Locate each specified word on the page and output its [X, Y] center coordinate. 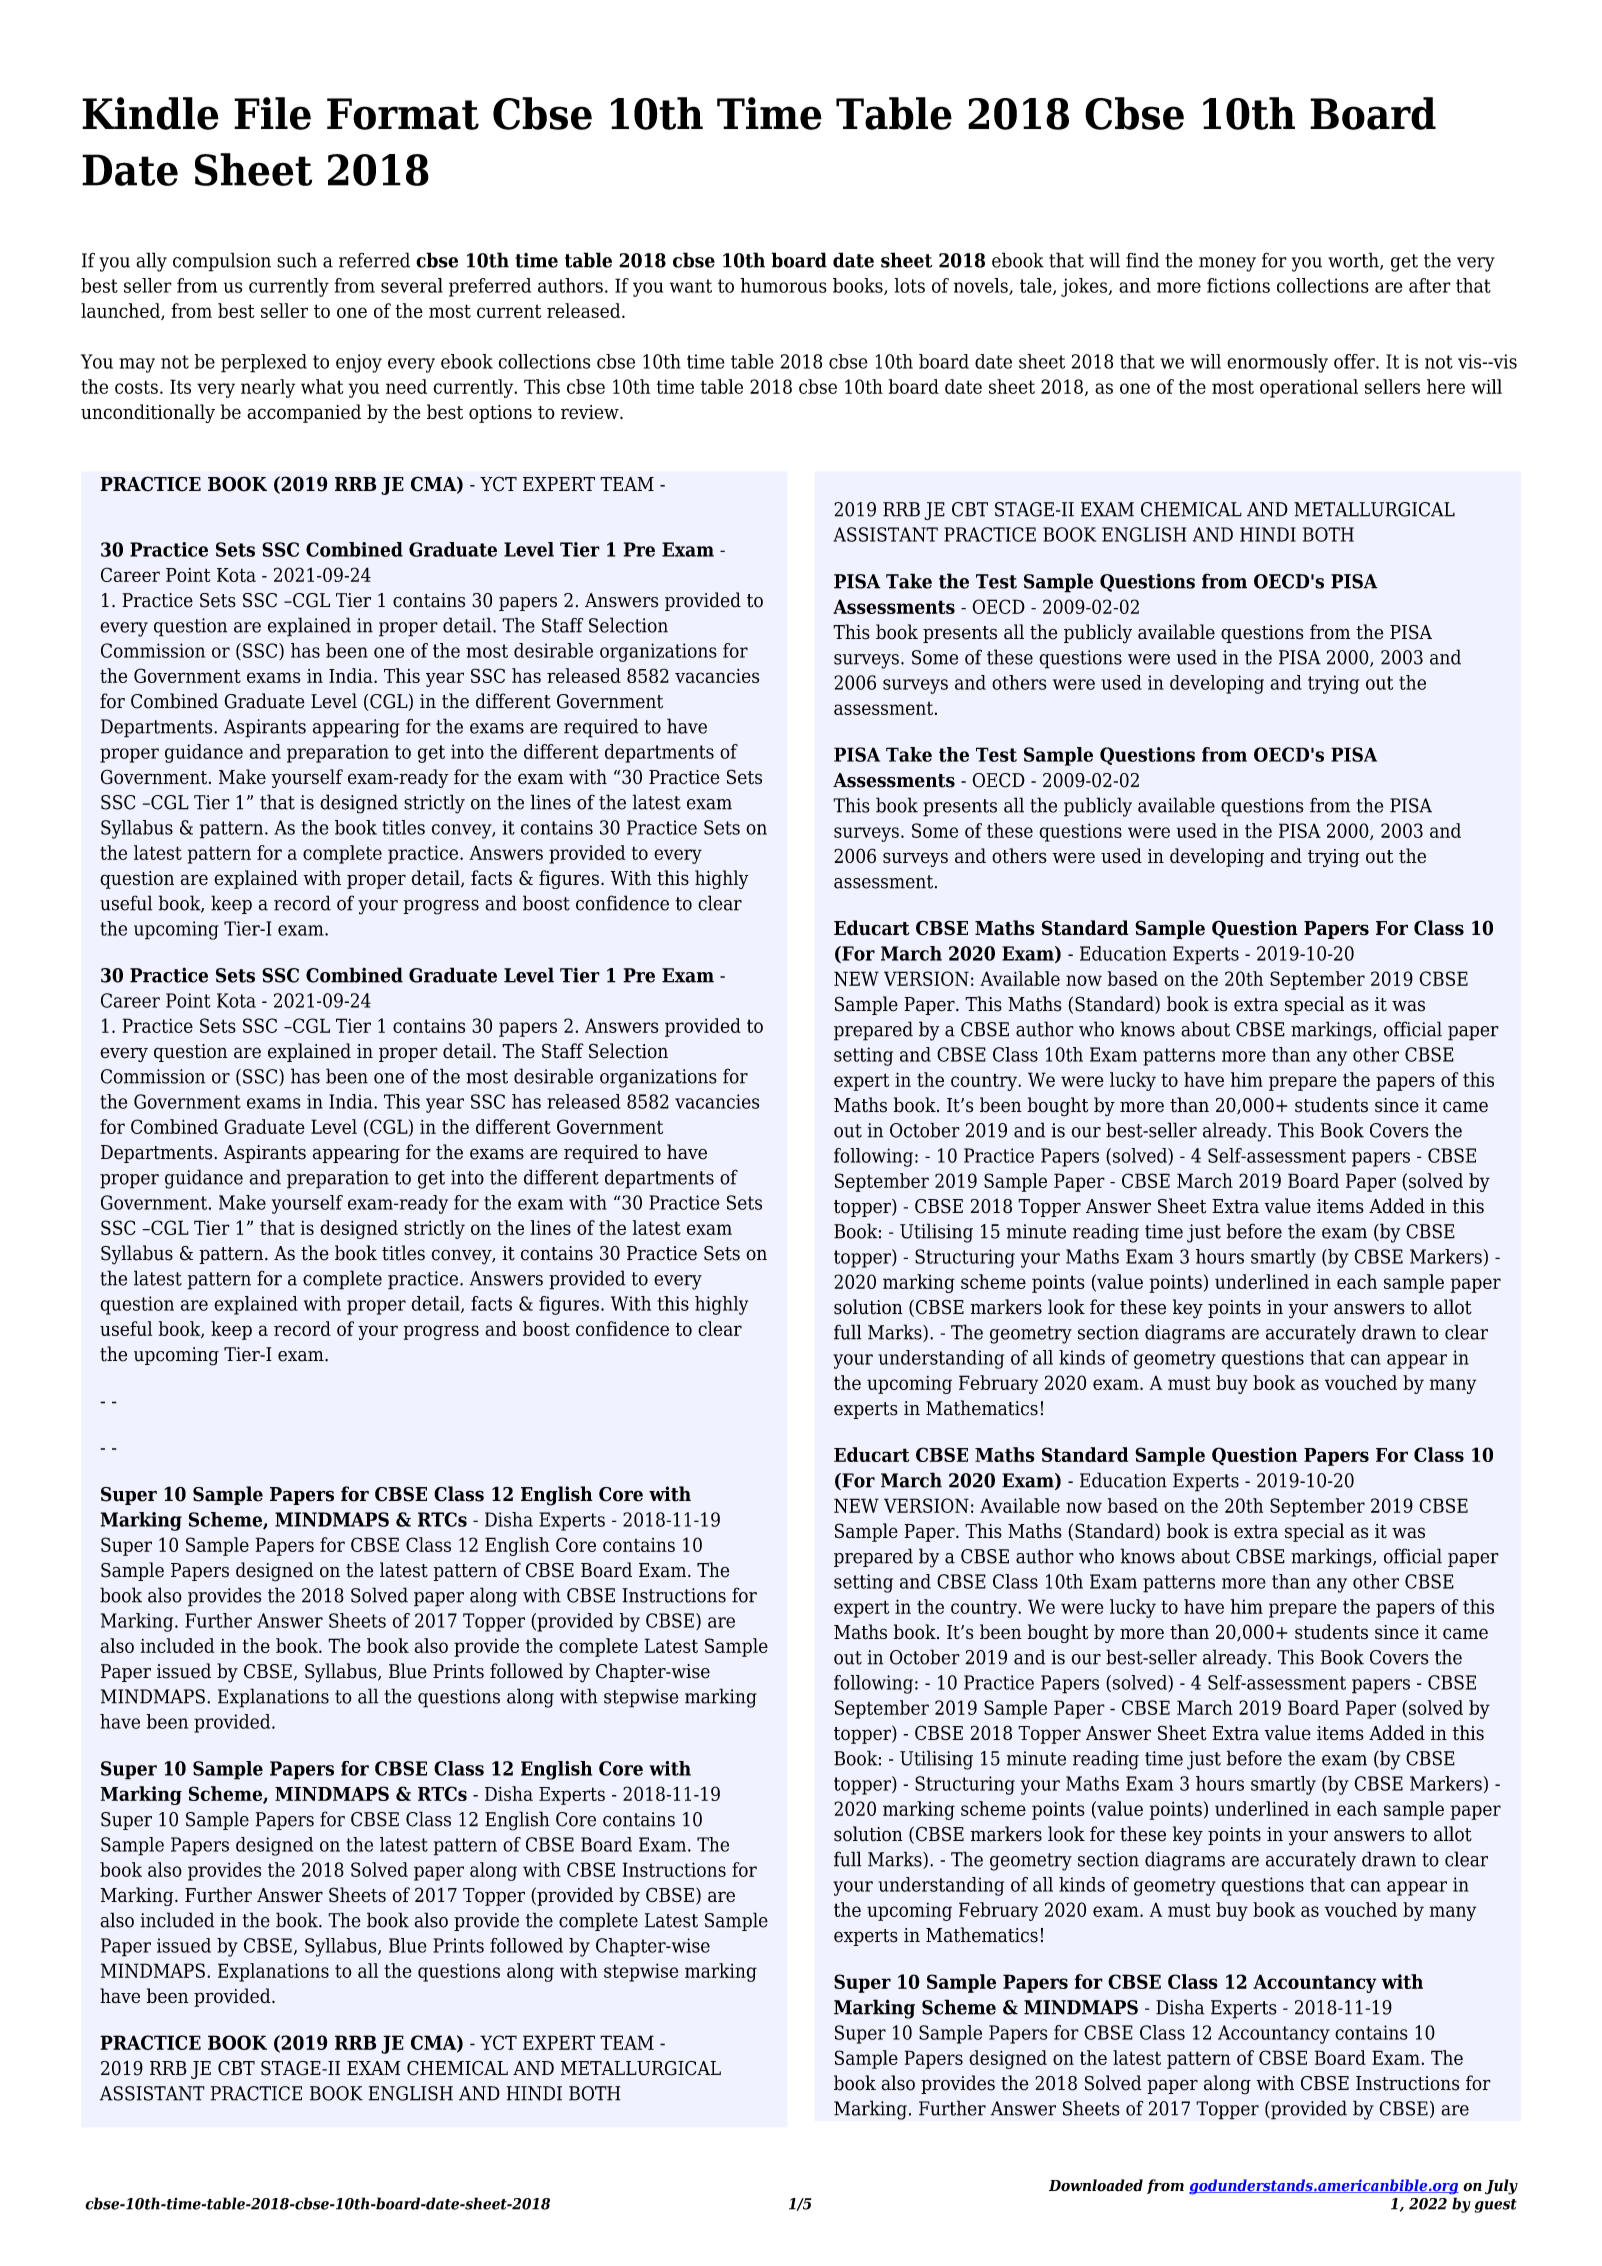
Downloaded [1096, 2185]
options [500, 414]
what [322, 386]
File [272, 113]
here [1446, 386]
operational [1309, 388]
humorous [783, 285]
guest [1496, 2206]
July [1501, 2187]
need [406, 386]
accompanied [304, 413]
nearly [268, 388]
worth [1354, 261]
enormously [1277, 363]
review [591, 412]
